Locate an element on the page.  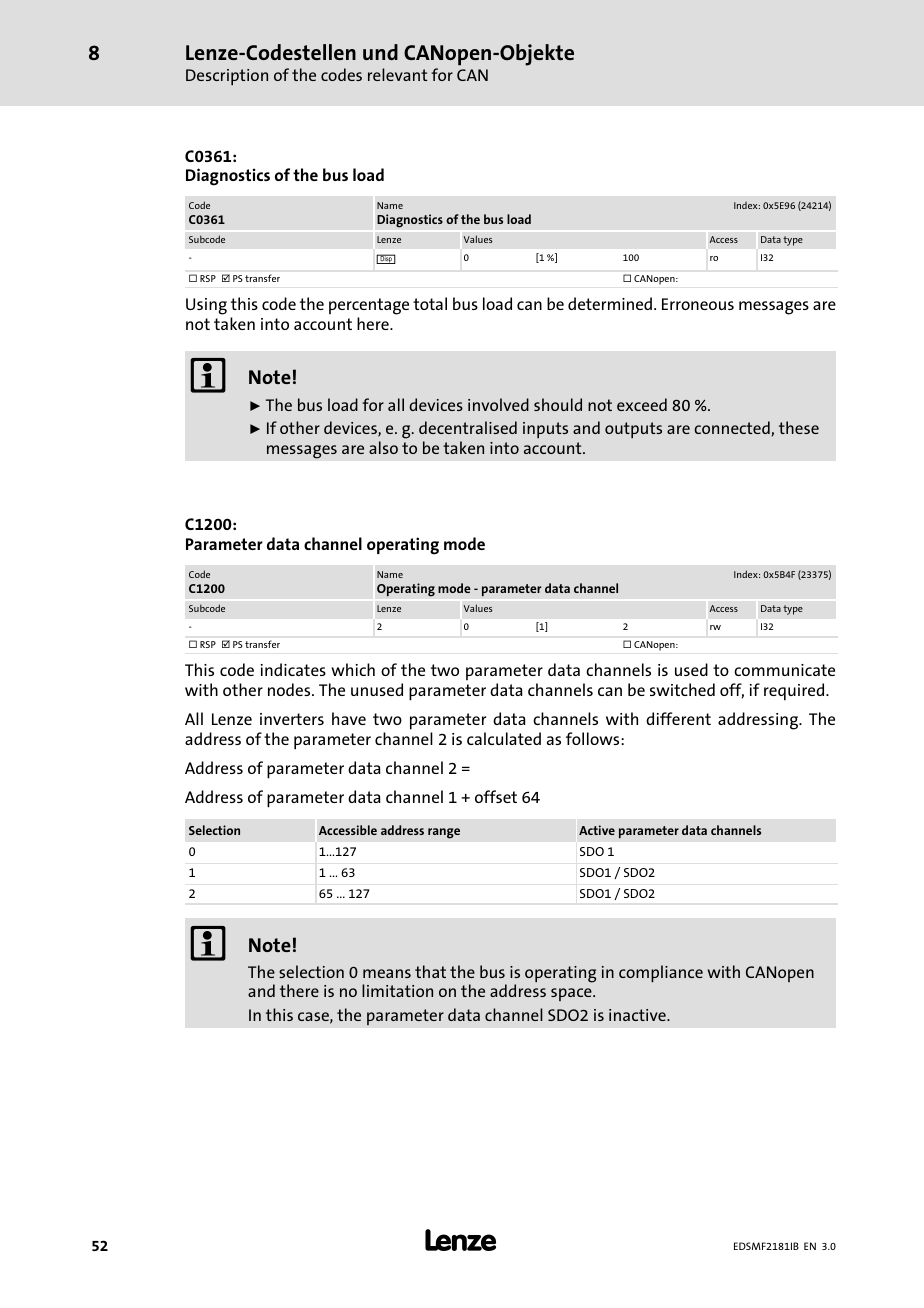
inputs is located at coordinates (545, 430).
